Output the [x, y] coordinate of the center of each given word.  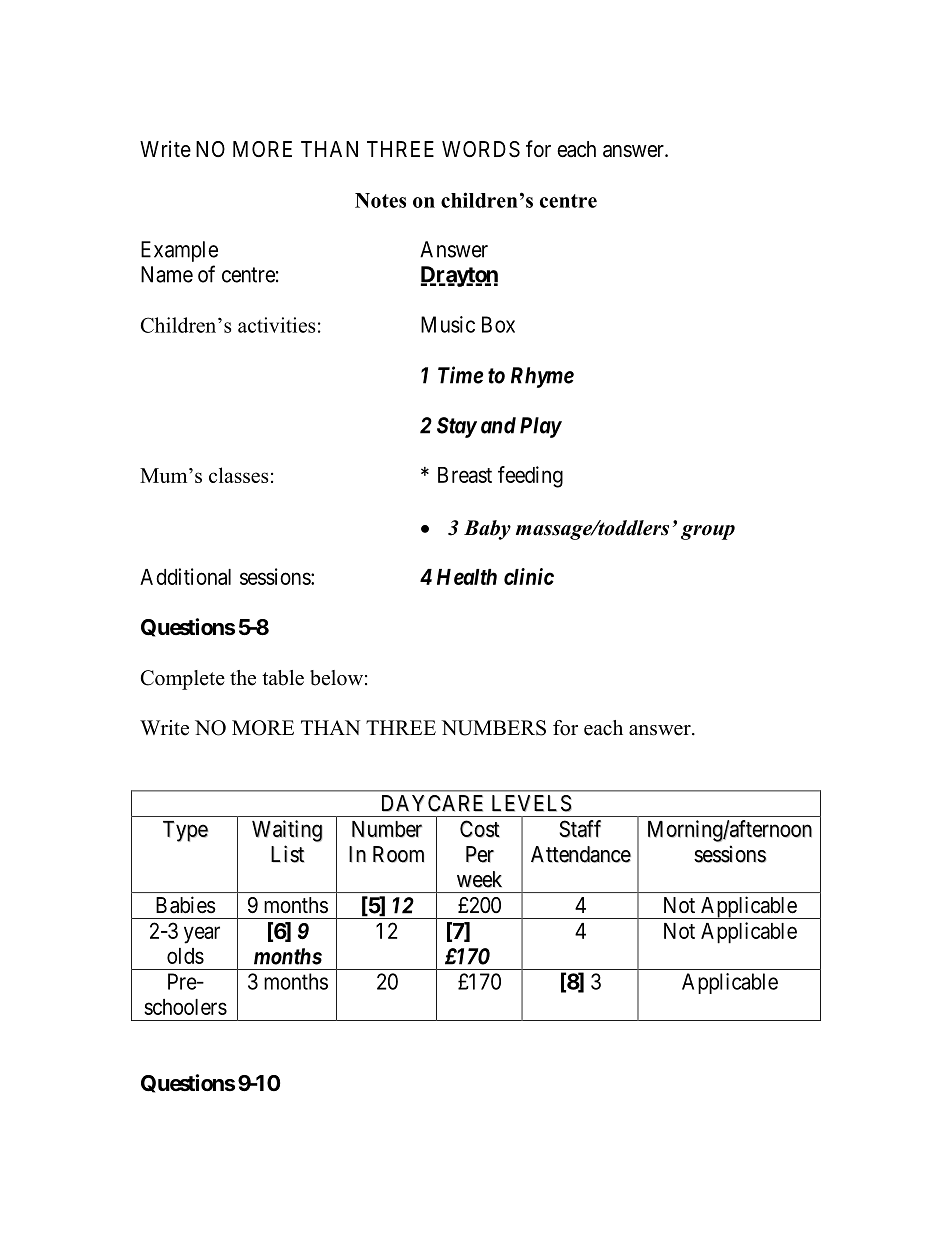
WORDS [481, 149]
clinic [529, 576]
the [243, 678]
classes [238, 475]
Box [498, 324]
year [202, 935]
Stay [457, 427]
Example [179, 251]
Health [467, 577]
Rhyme [542, 377]
